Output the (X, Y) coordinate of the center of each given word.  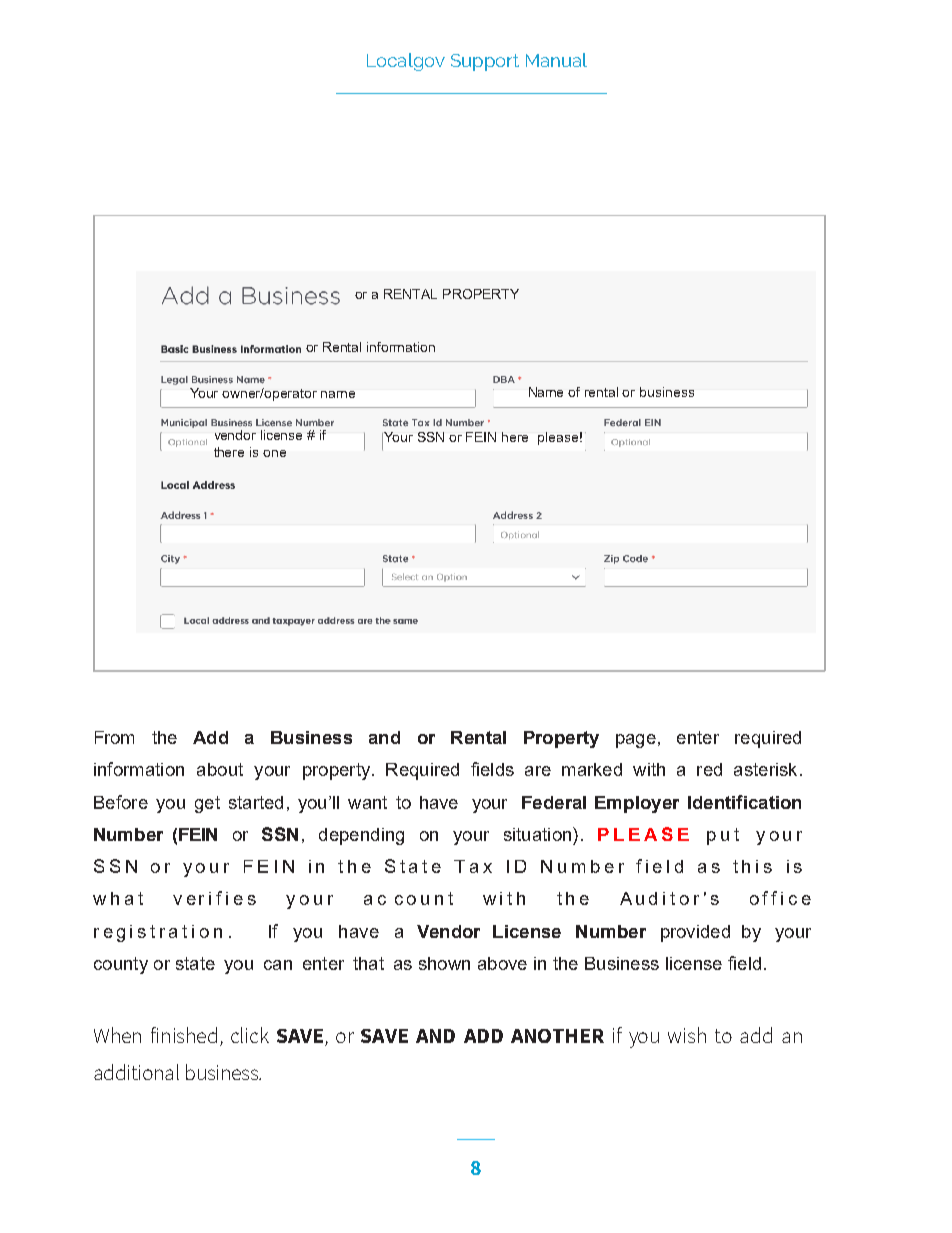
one (274, 453)
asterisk (765, 769)
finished (184, 1035)
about (220, 769)
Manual (556, 60)
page (636, 741)
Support (485, 62)
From (114, 737)
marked (592, 769)
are (538, 771)
